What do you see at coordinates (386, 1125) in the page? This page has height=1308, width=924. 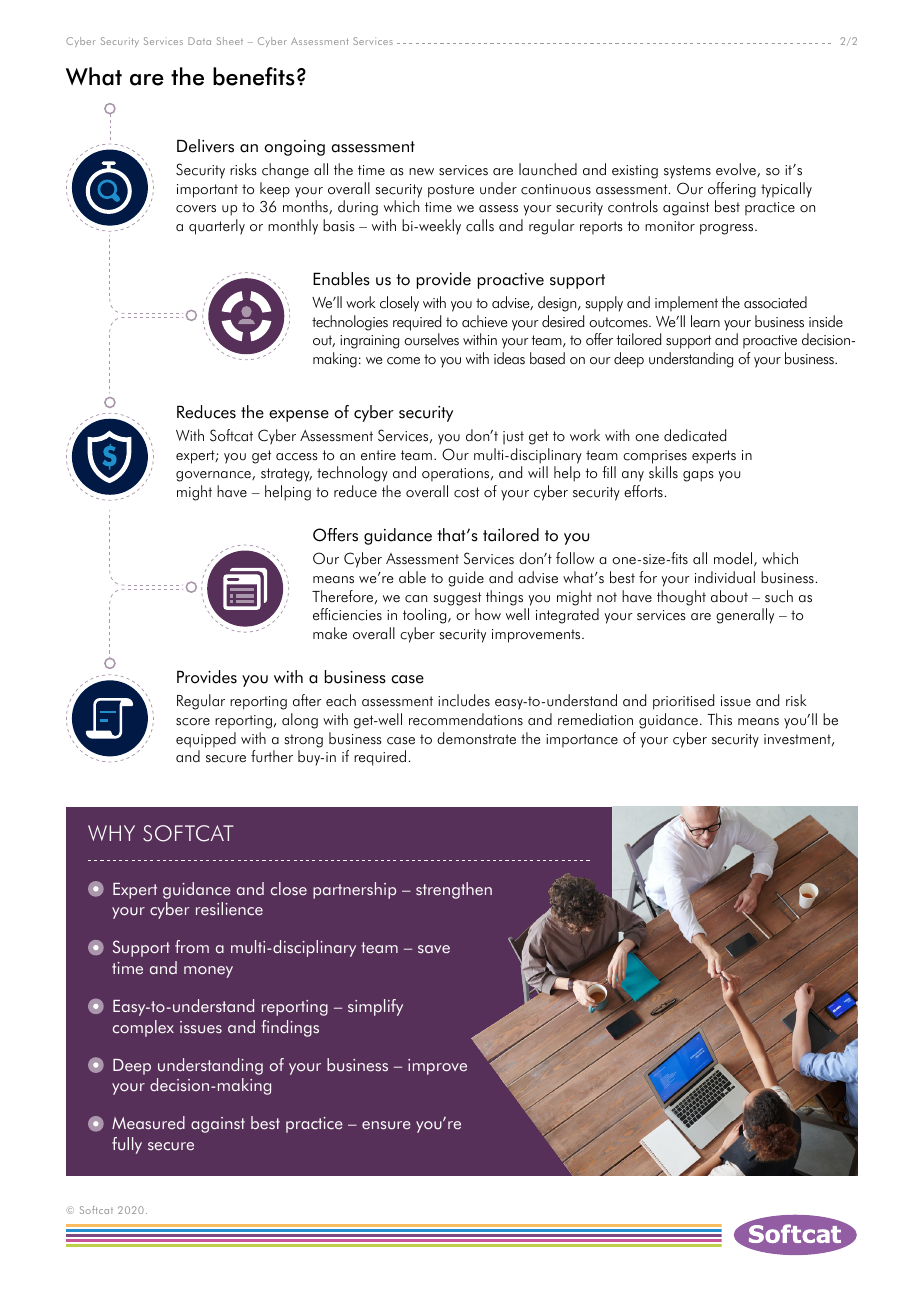 I see `ensure` at bounding box center [386, 1125].
